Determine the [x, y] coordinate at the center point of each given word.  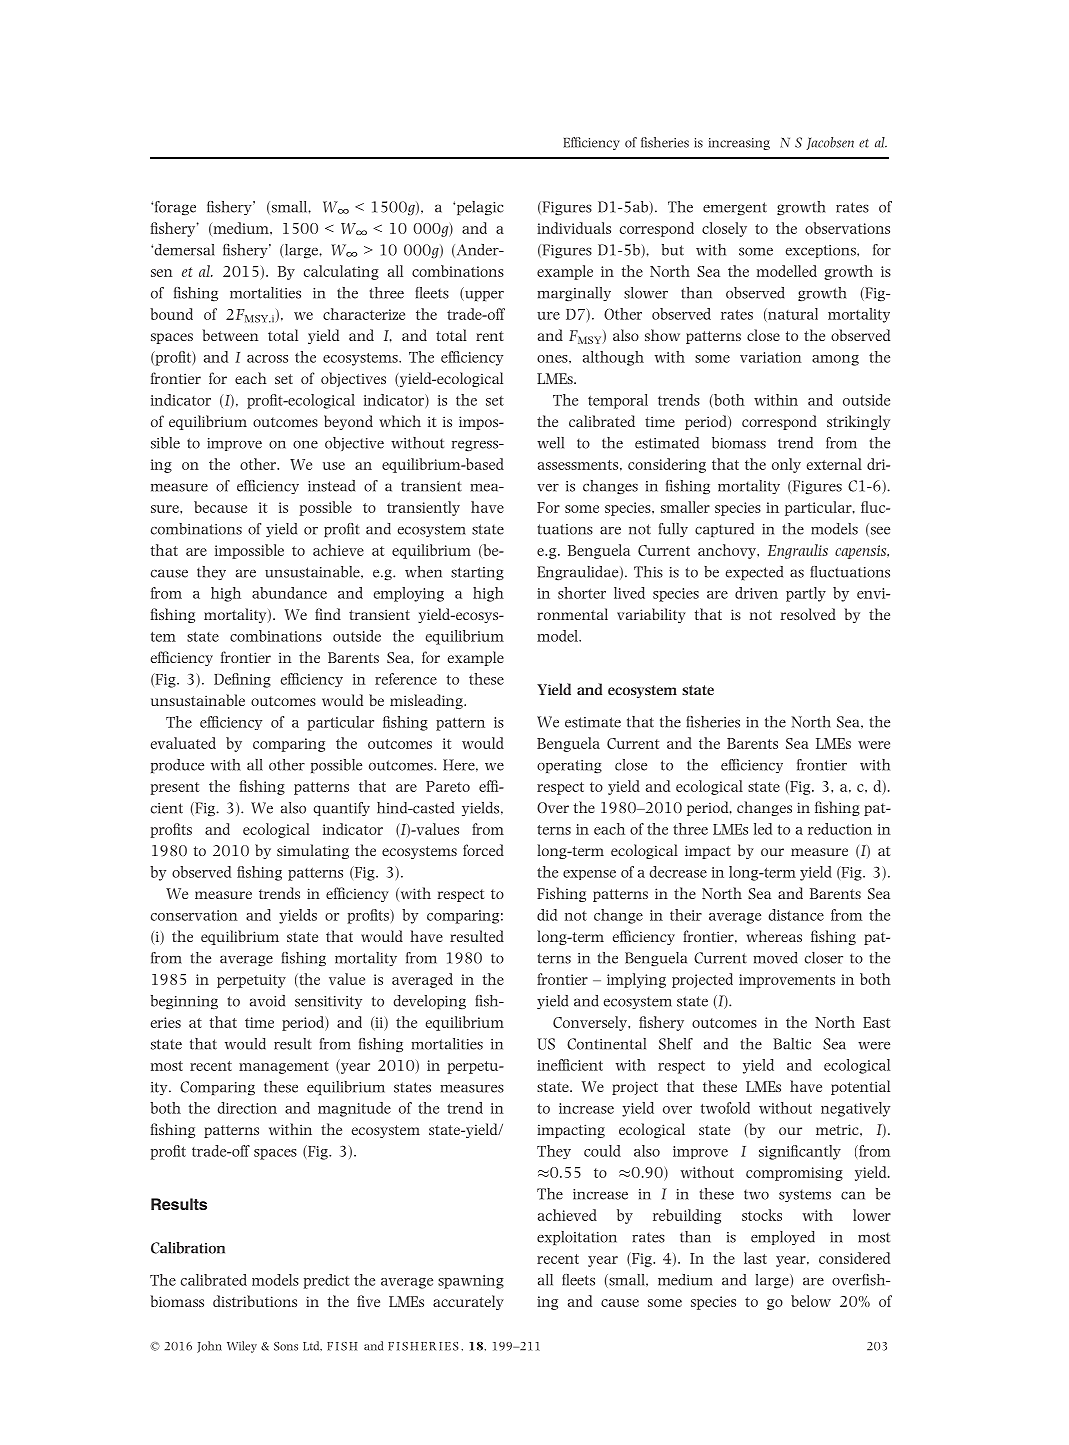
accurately [468, 1302]
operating [569, 767]
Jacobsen [830, 143]
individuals [574, 228]
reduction [840, 829]
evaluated [183, 743]
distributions [255, 1301]
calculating [341, 272]
